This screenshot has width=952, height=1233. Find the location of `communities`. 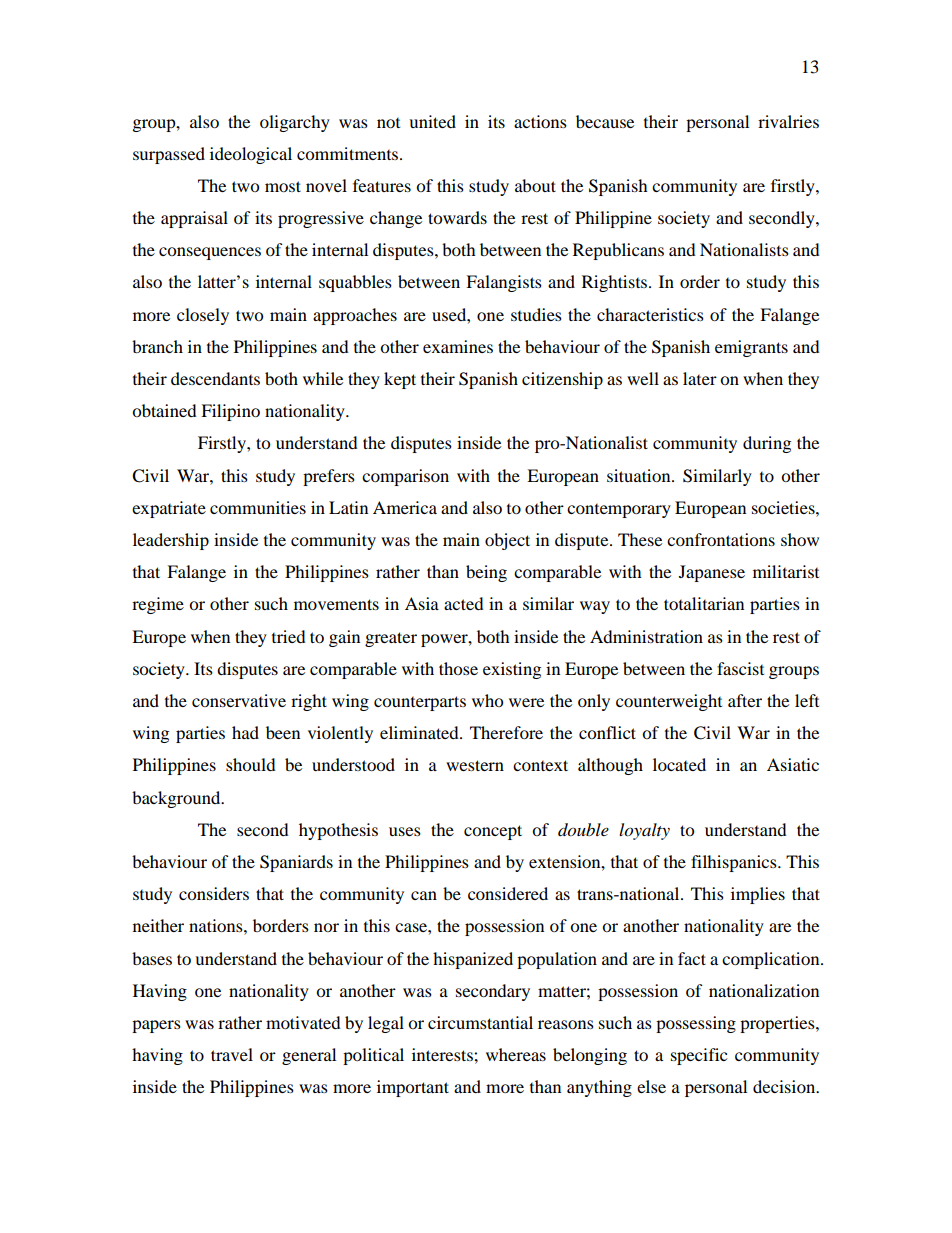

communities is located at coordinates (258, 507).
